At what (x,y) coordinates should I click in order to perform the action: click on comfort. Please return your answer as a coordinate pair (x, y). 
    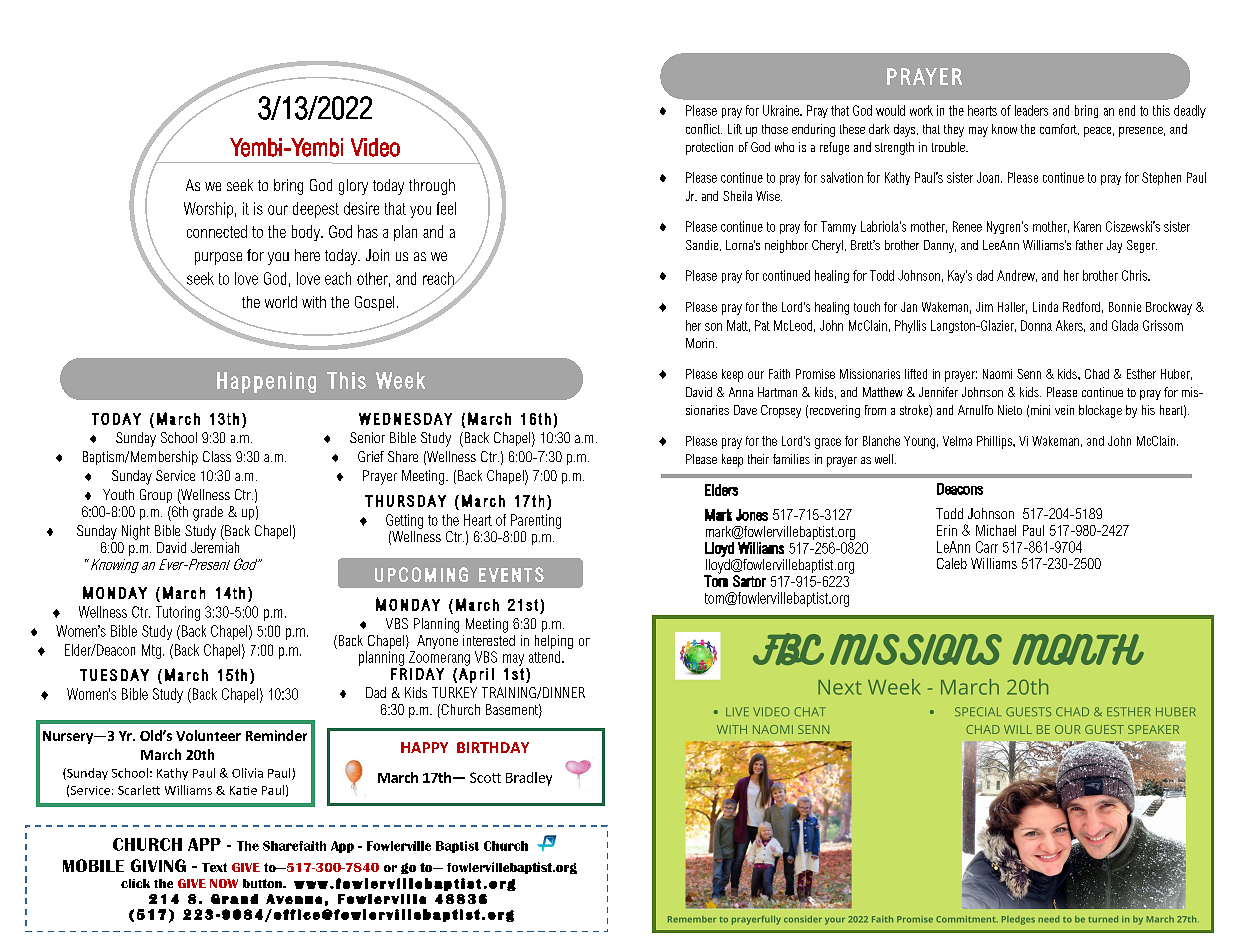
    Looking at the image, I should click on (1059, 129).
